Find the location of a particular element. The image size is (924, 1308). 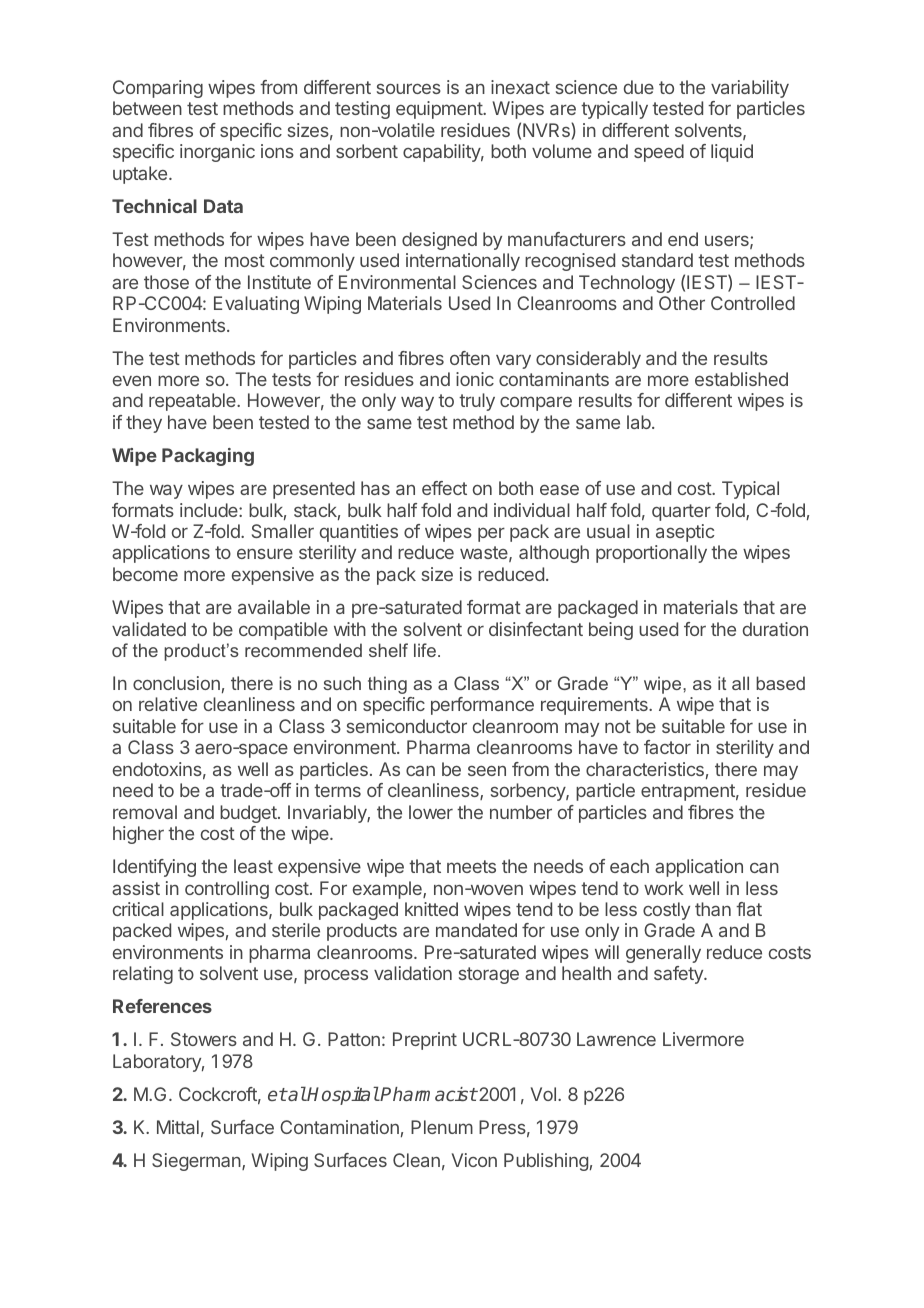

Publishing is located at coordinates (546, 1162).
